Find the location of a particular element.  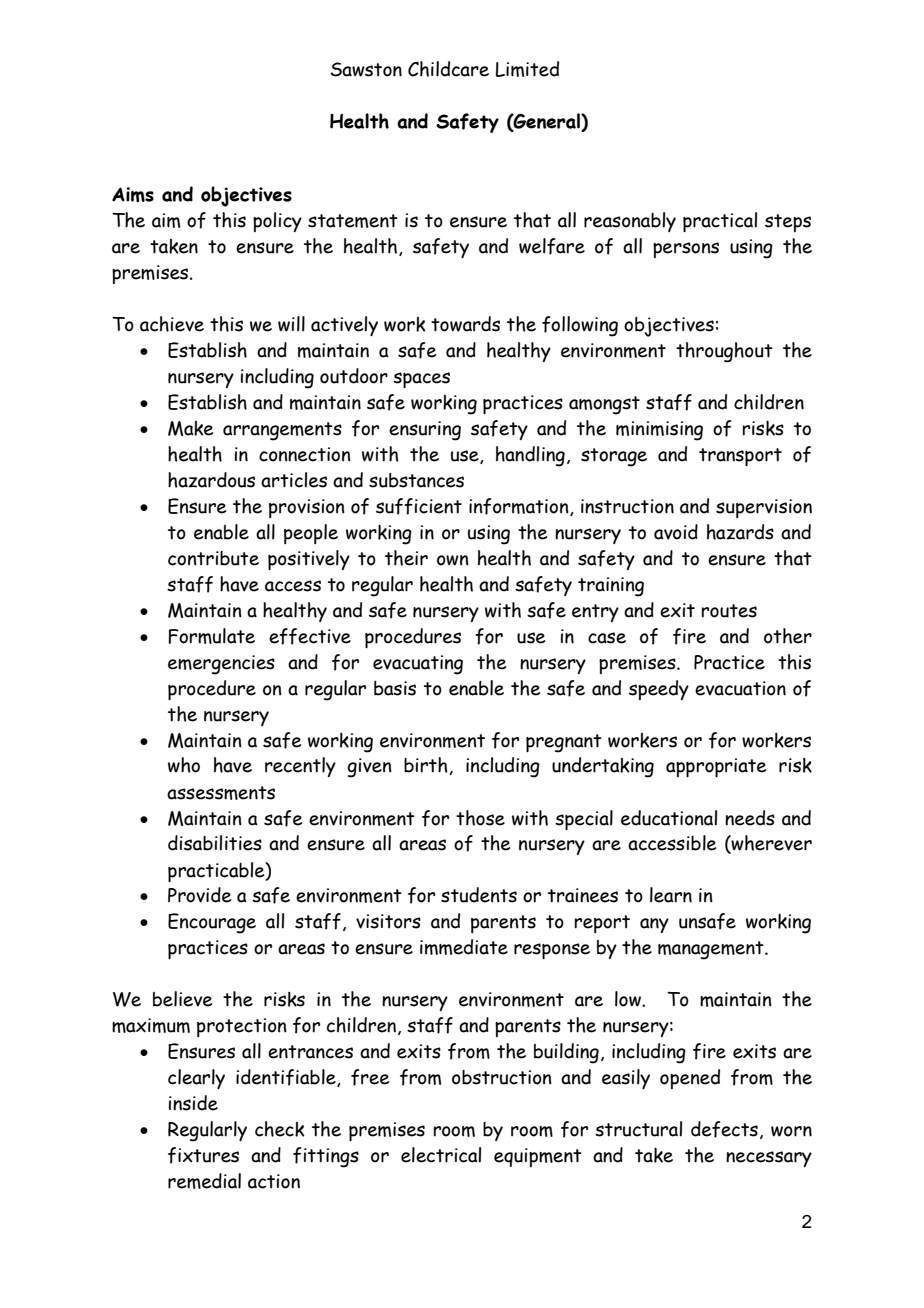

fixtures is located at coordinates (203, 1155).
